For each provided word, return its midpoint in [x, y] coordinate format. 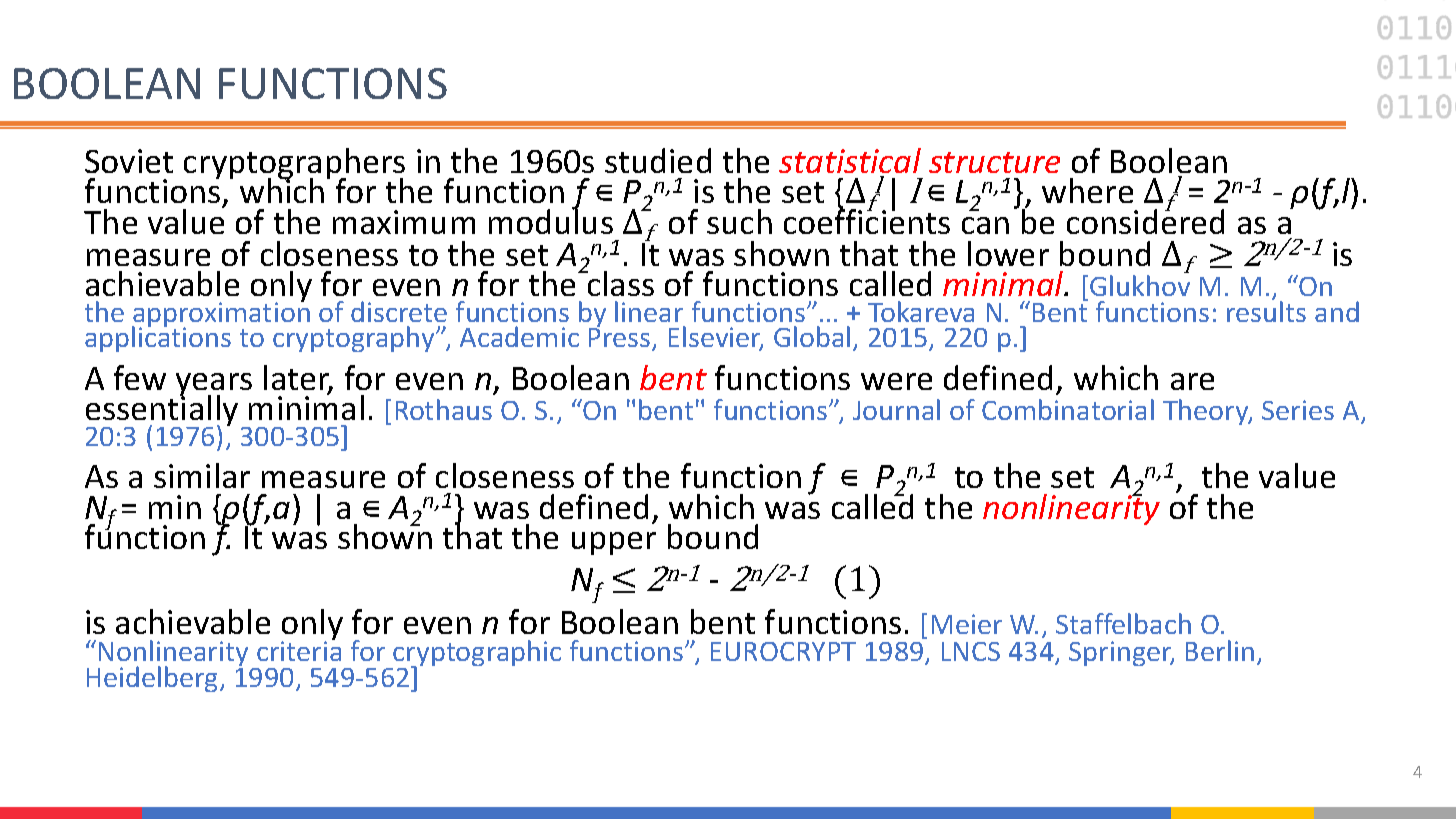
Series [1298, 410]
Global [812, 336]
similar [202, 475]
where [1087, 190]
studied [658, 160]
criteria [299, 651]
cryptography [355, 339]
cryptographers [294, 165]
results [1266, 310]
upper [614, 543]
